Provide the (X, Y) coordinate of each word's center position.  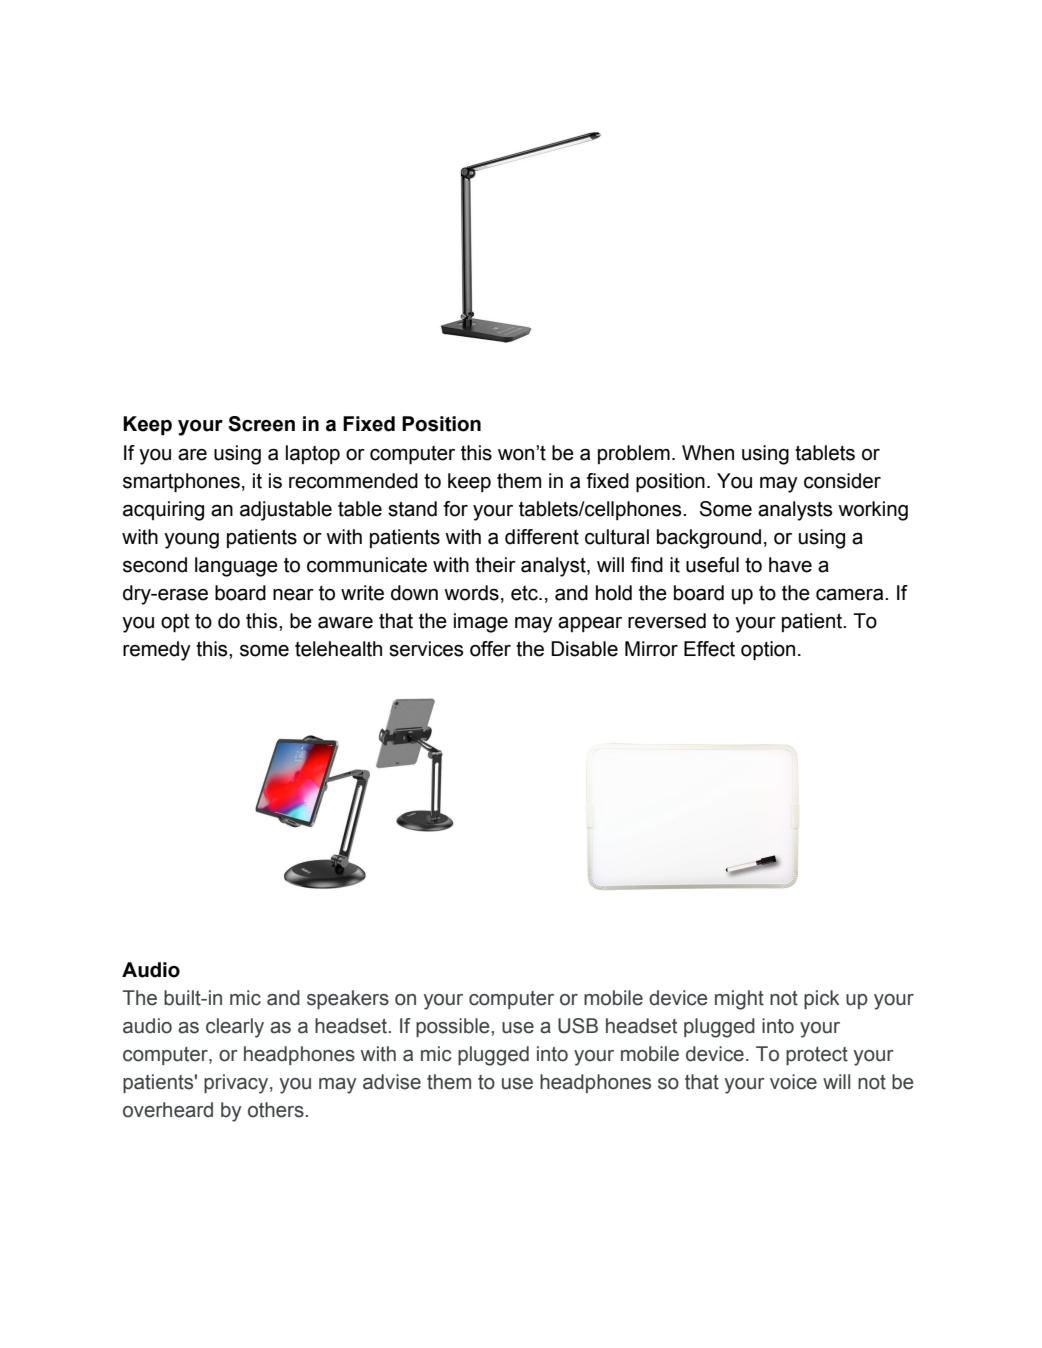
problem (634, 454)
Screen (261, 424)
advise (392, 1082)
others (276, 1110)
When (708, 453)
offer (490, 649)
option (768, 650)
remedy (157, 651)
